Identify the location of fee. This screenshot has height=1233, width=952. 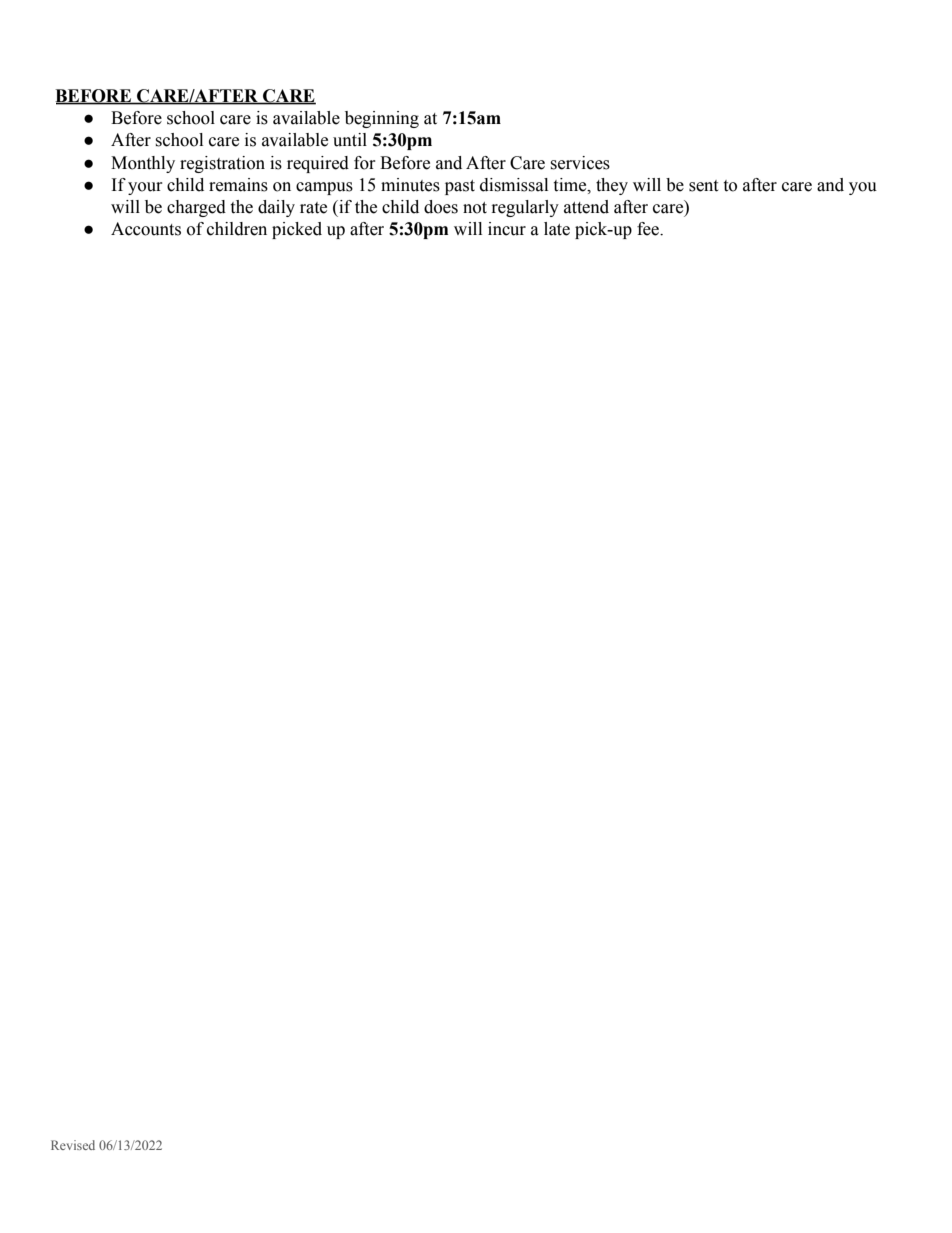
(649, 229).
